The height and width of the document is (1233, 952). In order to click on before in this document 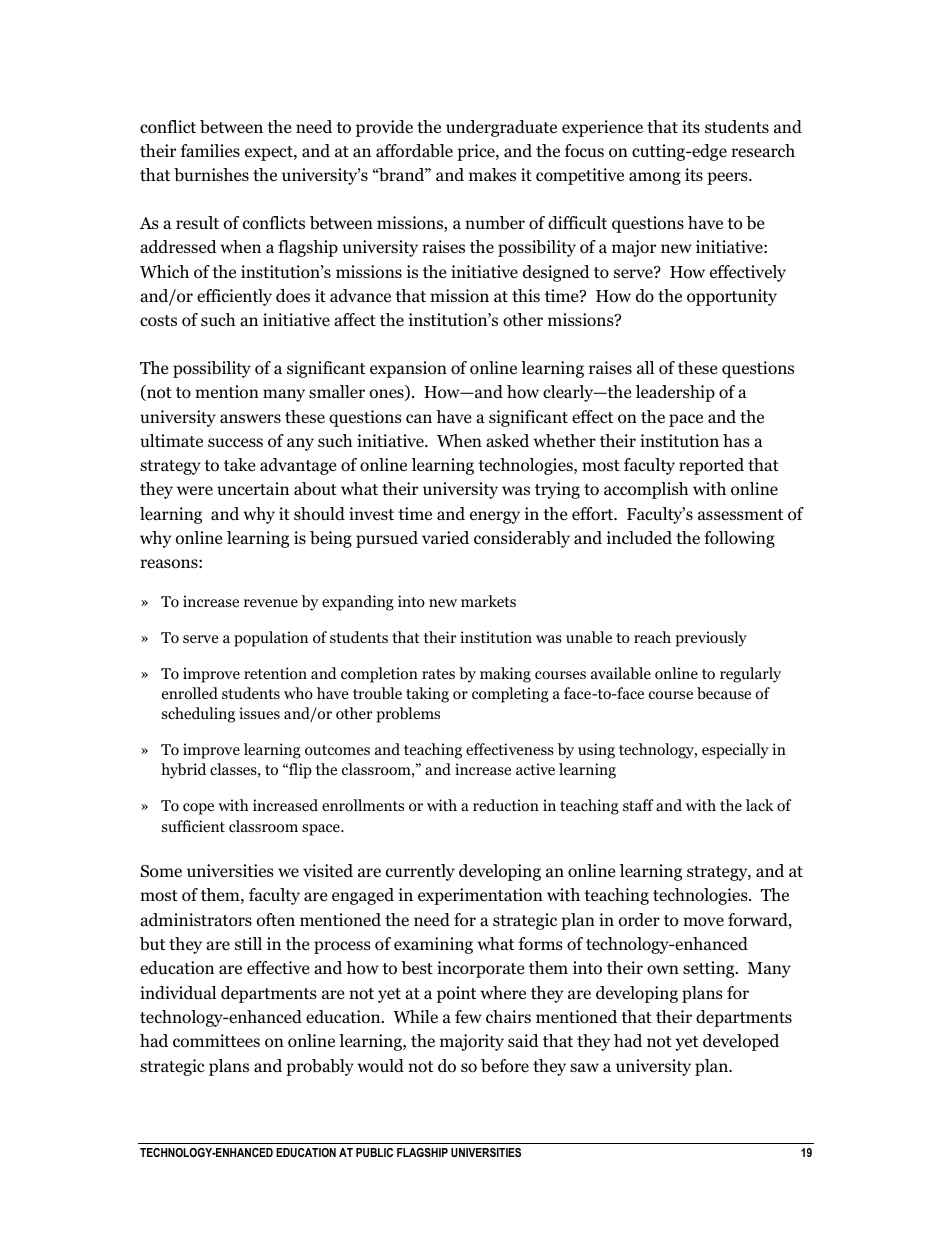, I will do `click(505, 1066)`.
